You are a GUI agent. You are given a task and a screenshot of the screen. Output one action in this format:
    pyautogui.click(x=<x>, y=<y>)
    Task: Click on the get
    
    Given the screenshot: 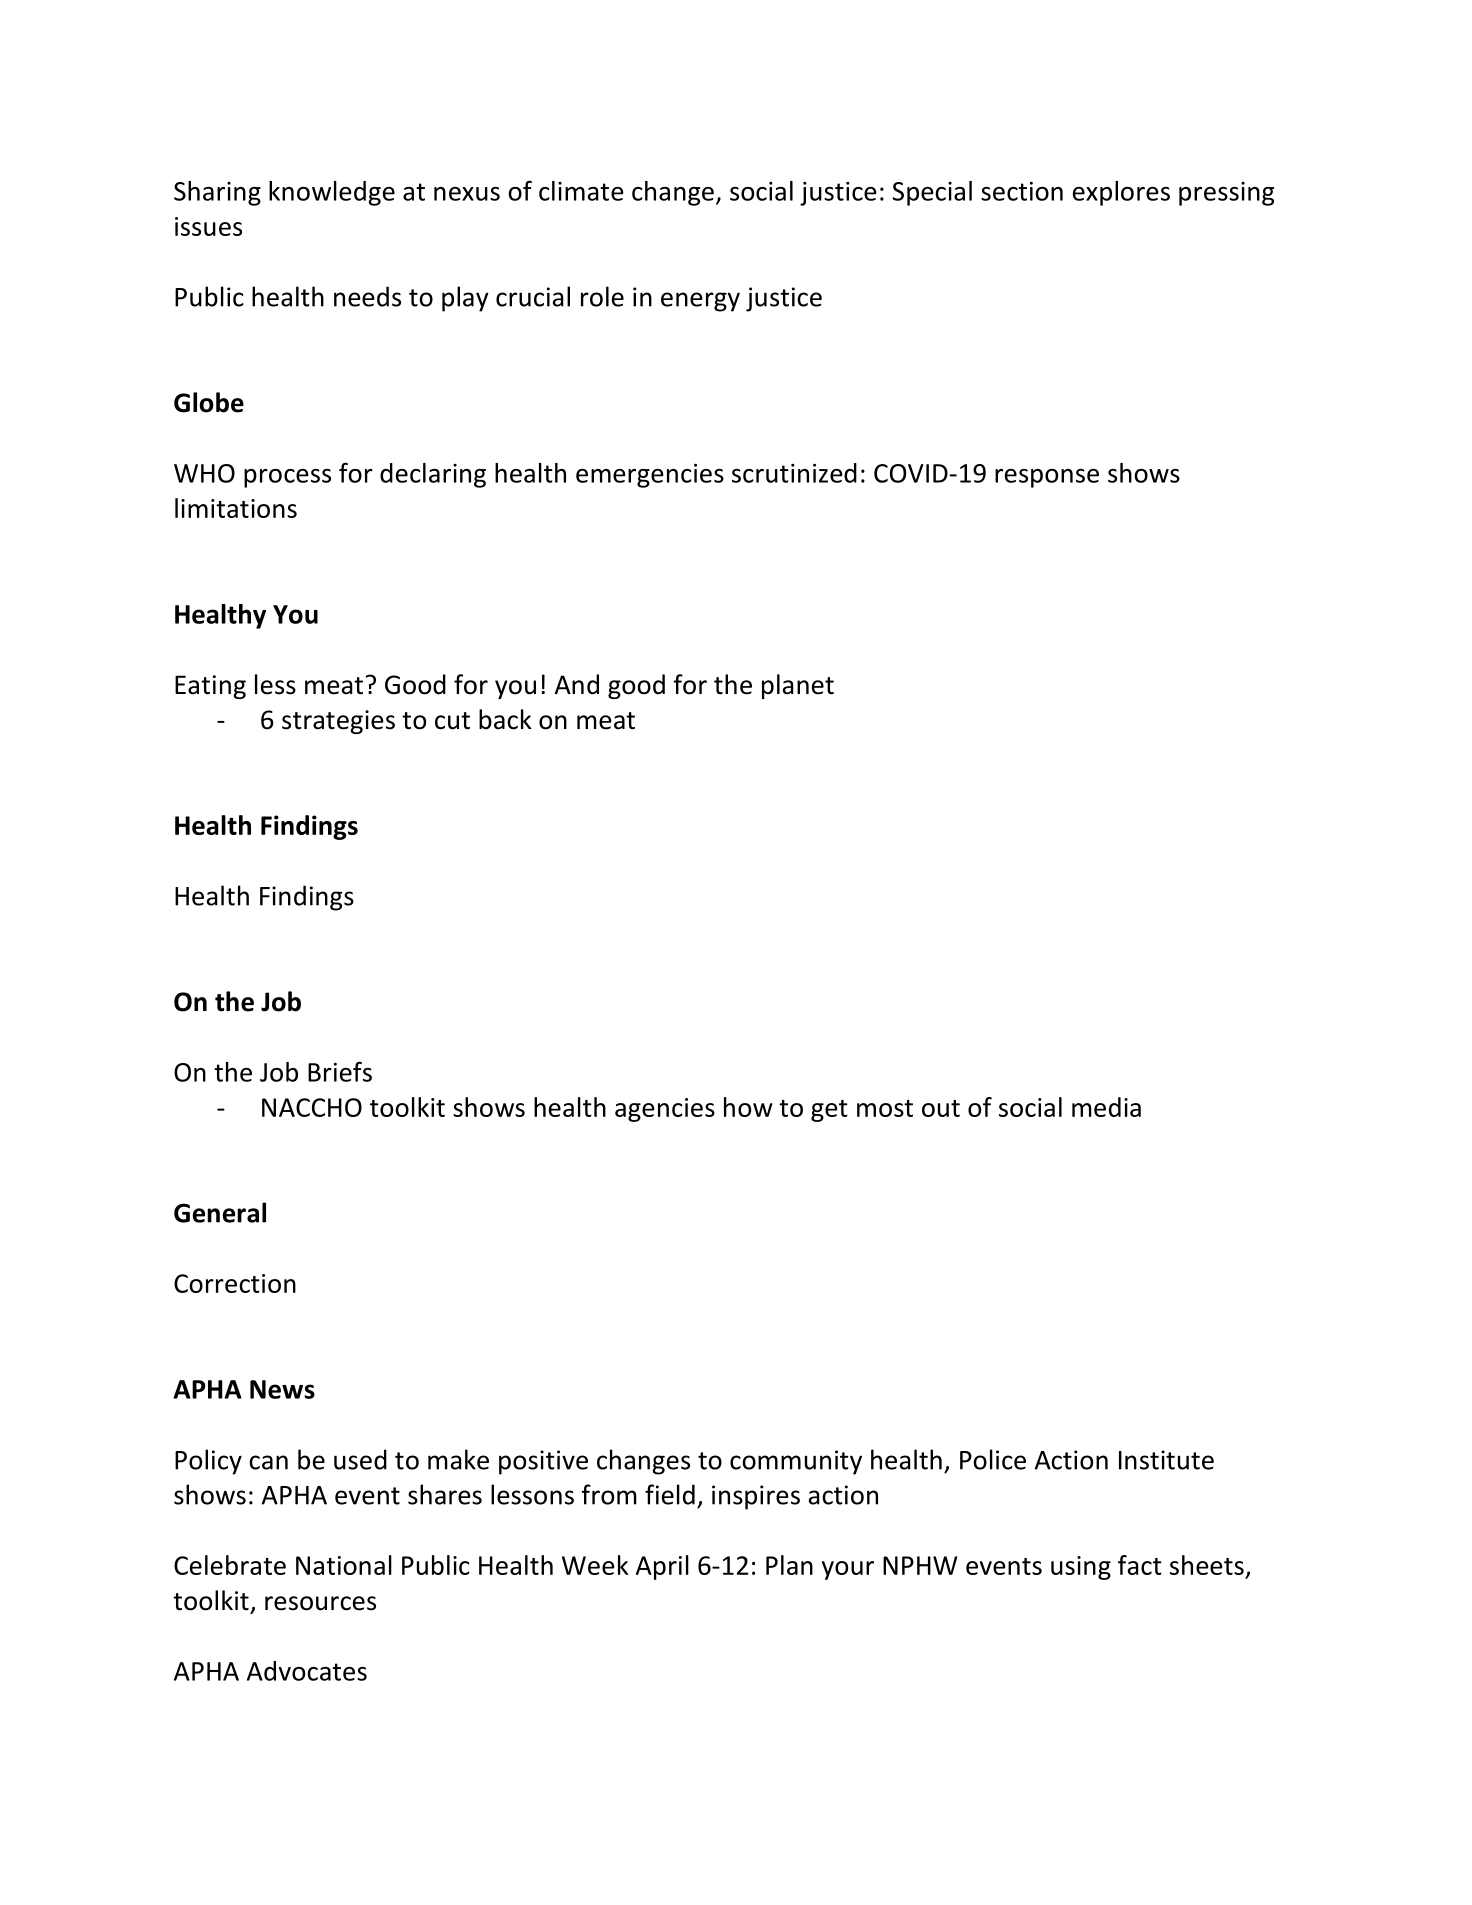 What is the action you would take?
    pyautogui.click(x=829, y=1111)
